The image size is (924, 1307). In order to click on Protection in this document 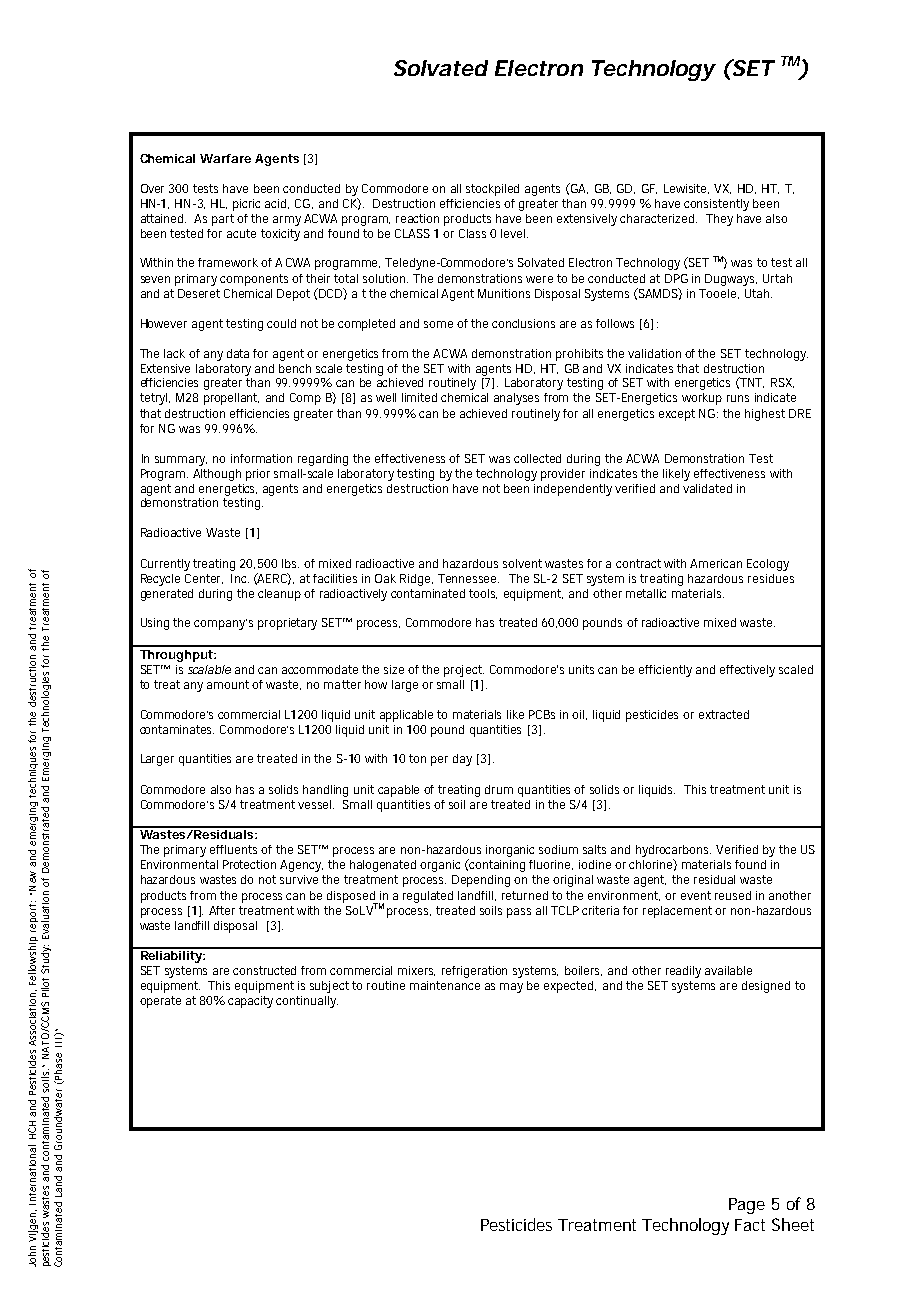, I will do `click(252, 864)`.
